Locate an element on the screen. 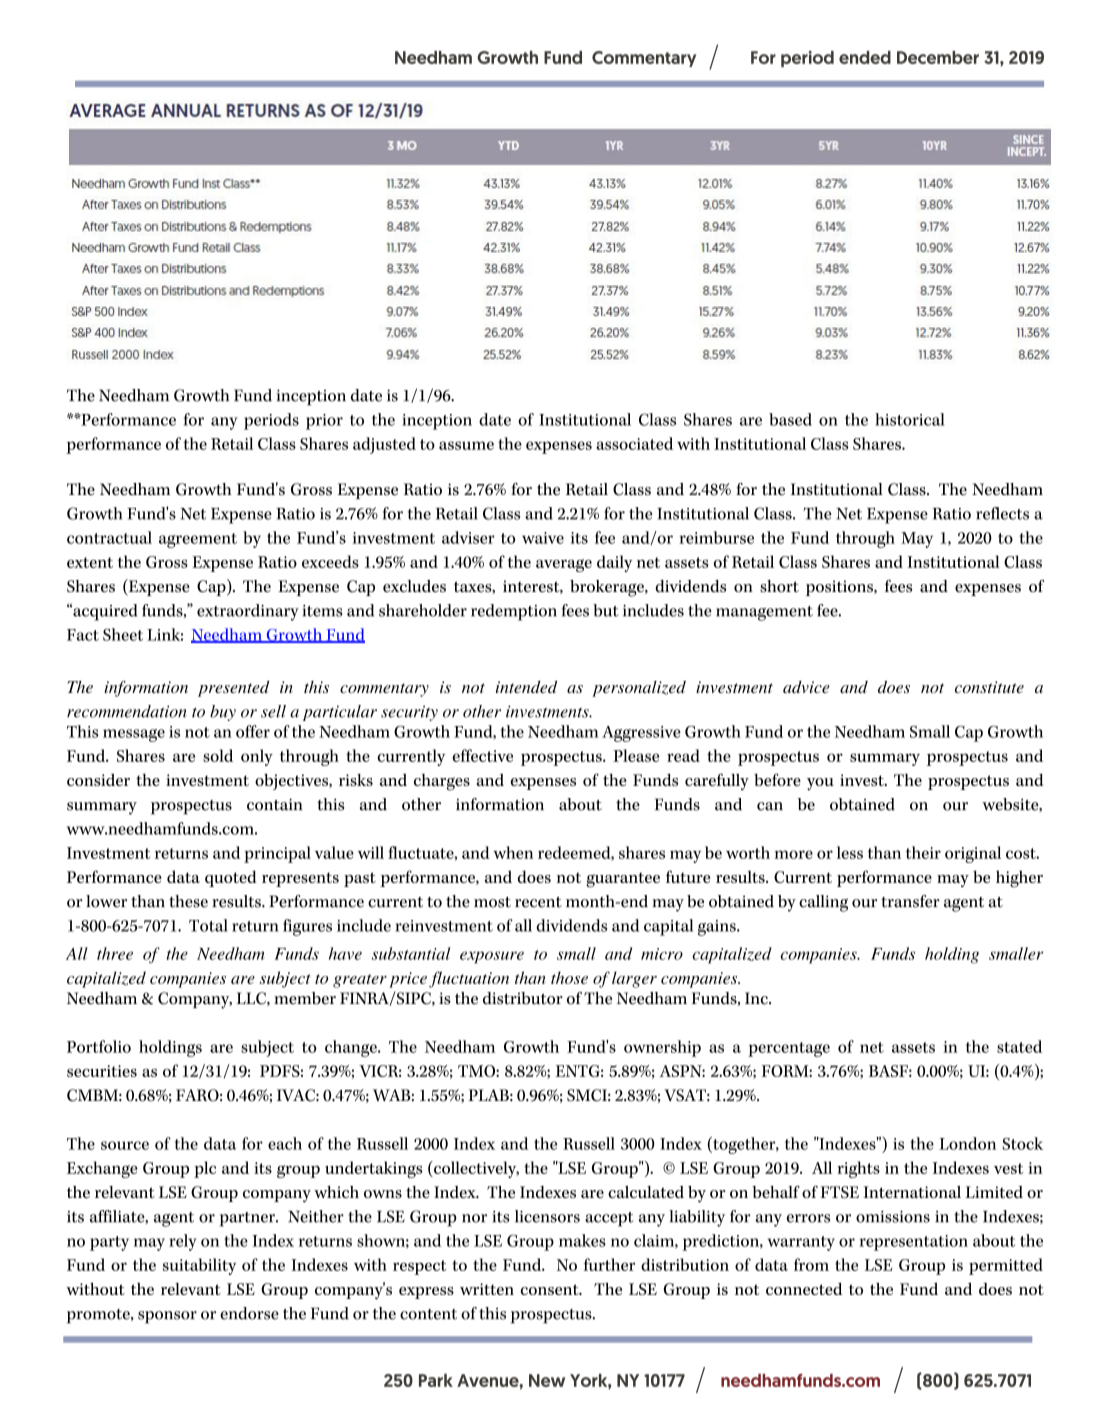 The image size is (1099, 1422). agreement is located at coordinates (198, 540).
